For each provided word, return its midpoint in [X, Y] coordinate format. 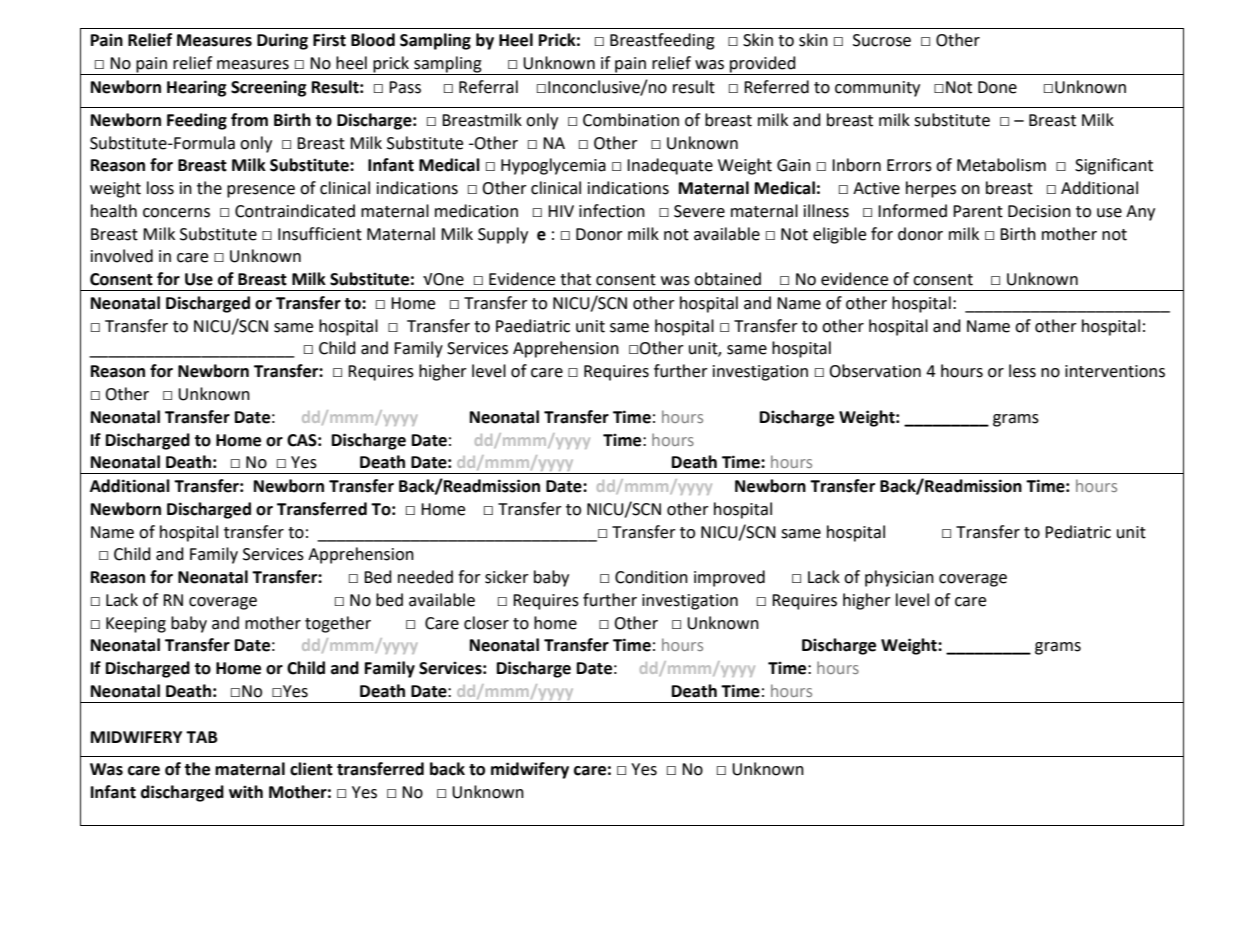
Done [997, 87]
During [282, 41]
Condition [651, 577]
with [246, 792]
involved [122, 256]
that [575, 279]
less [1022, 371]
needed [425, 577]
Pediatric [1078, 532]
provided [763, 65]
